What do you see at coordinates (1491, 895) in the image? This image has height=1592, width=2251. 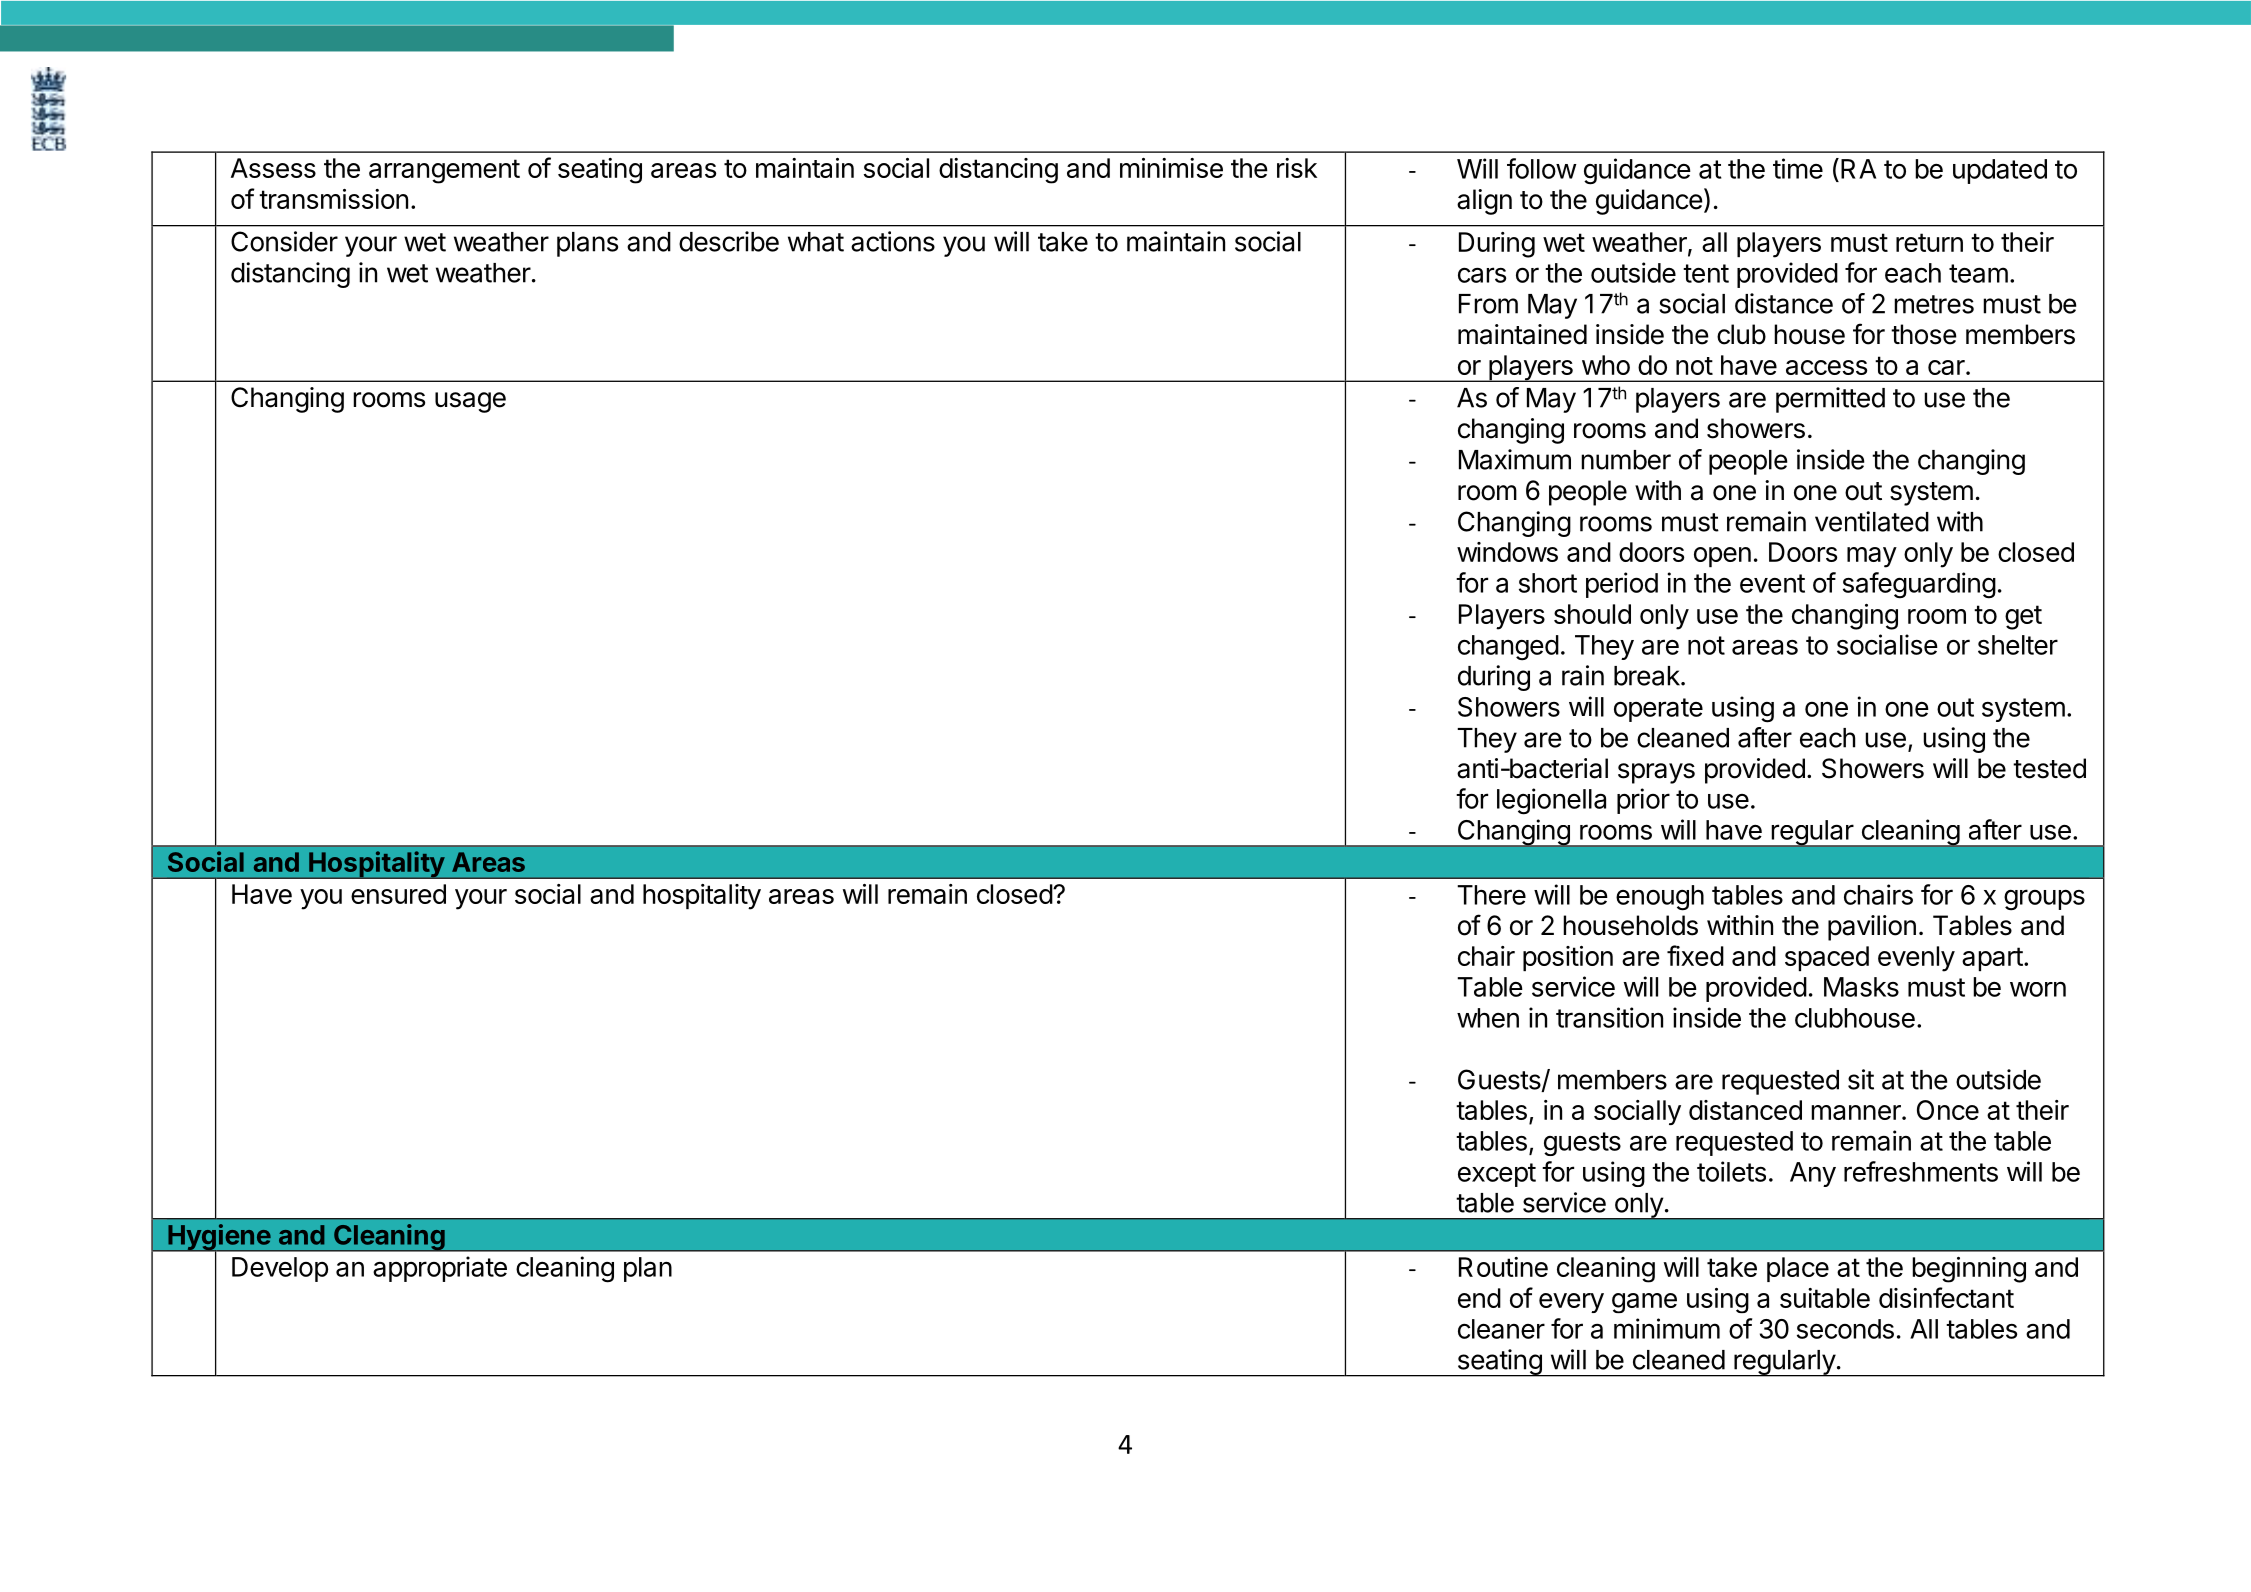 I see `There` at bounding box center [1491, 895].
